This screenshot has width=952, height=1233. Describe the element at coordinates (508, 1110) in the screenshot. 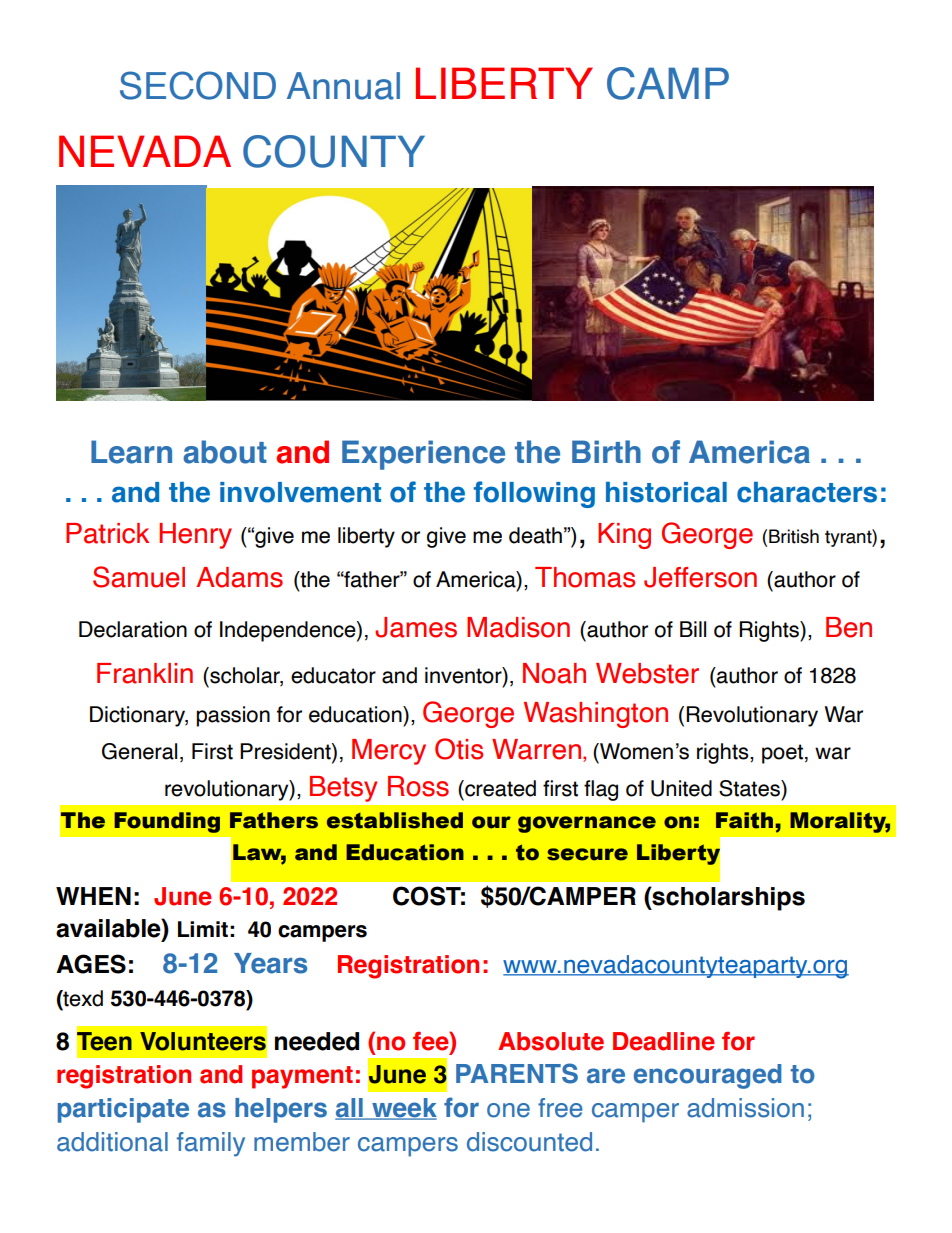

I see `one` at that location.
